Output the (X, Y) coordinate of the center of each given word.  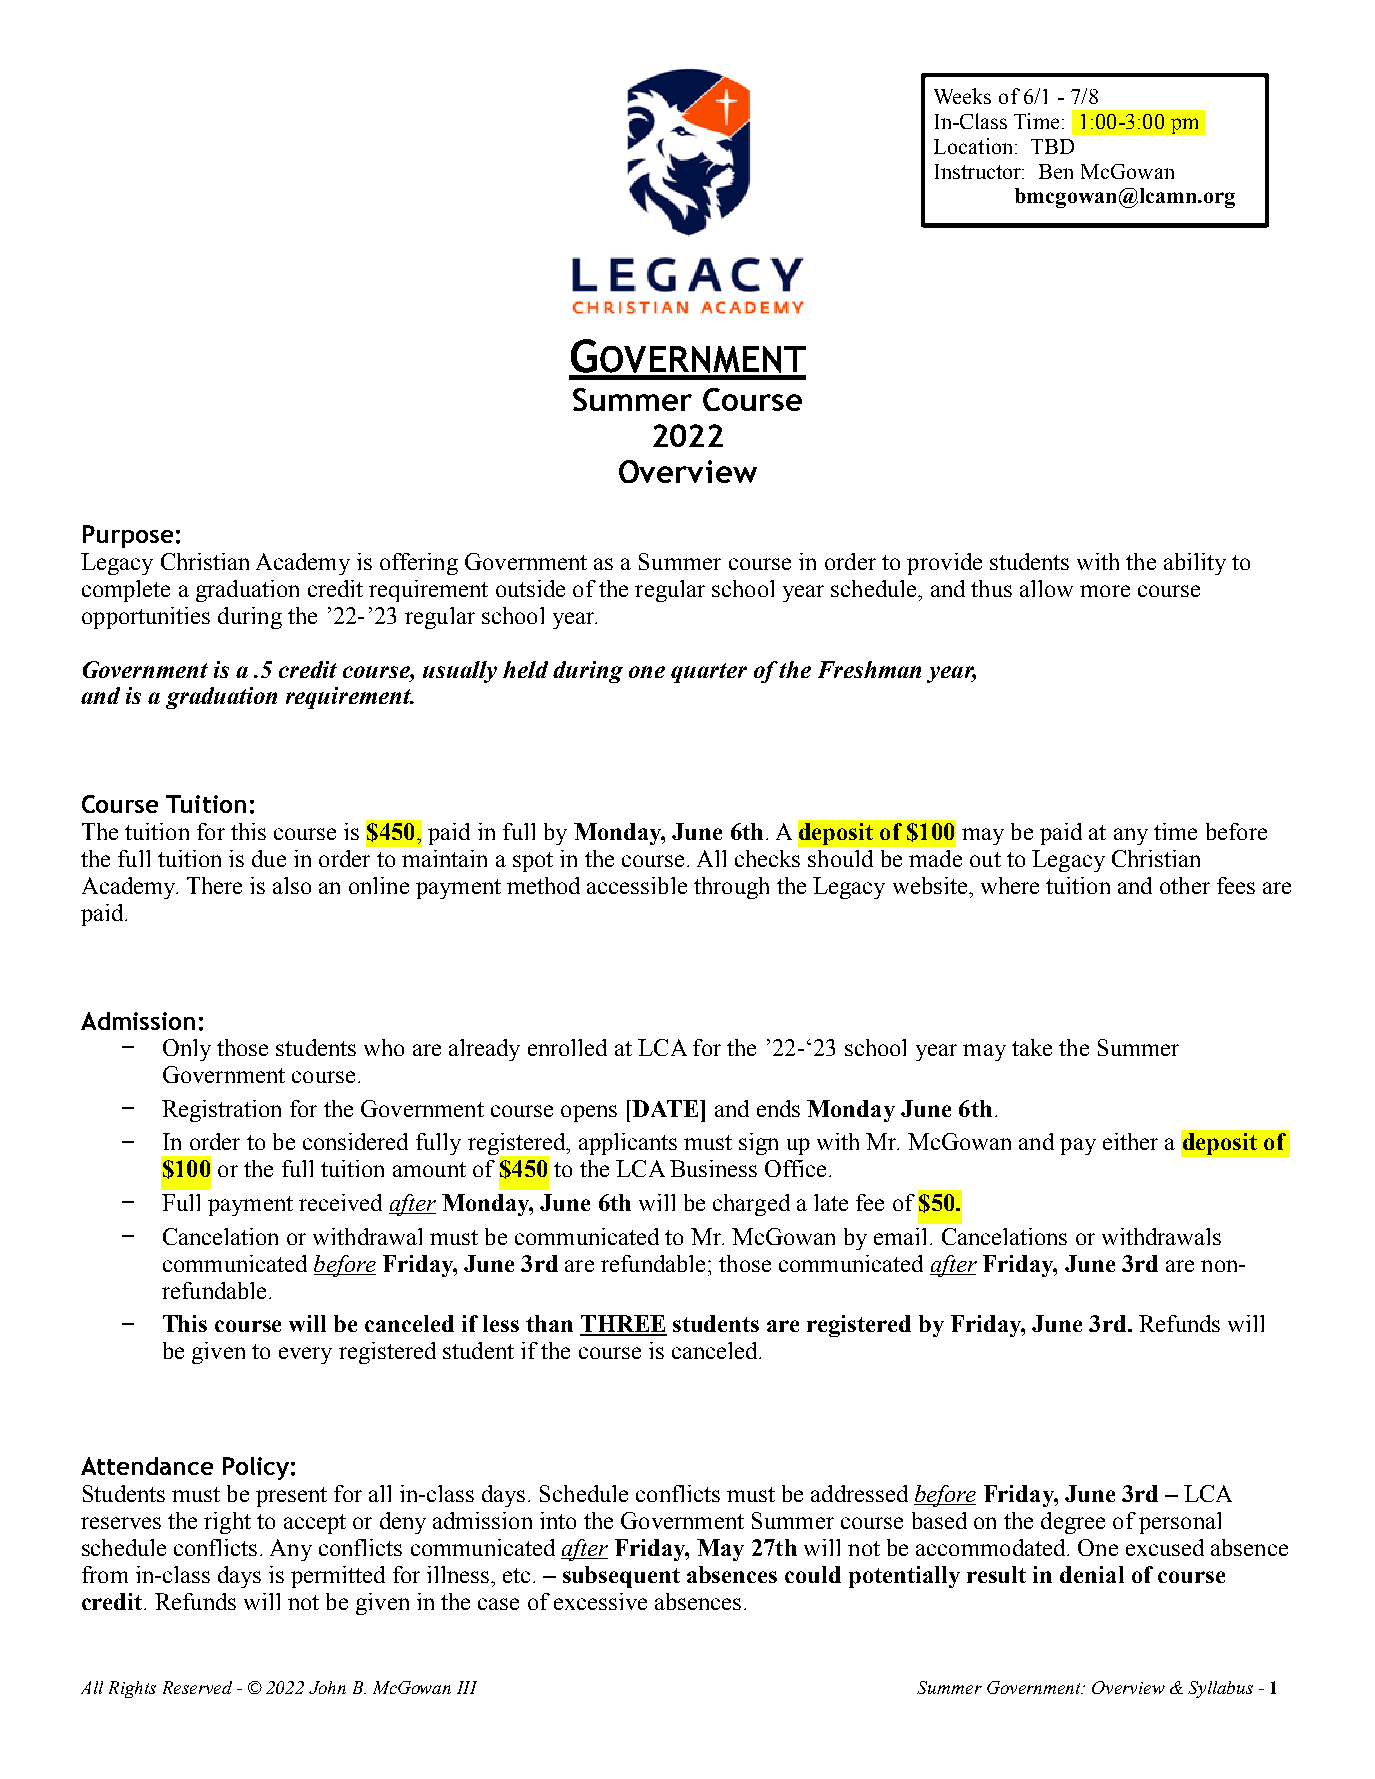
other (1185, 885)
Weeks (962, 96)
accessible (637, 885)
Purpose (128, 536)
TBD (1052, 146)
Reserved (197, 1687)
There (214, 885)
